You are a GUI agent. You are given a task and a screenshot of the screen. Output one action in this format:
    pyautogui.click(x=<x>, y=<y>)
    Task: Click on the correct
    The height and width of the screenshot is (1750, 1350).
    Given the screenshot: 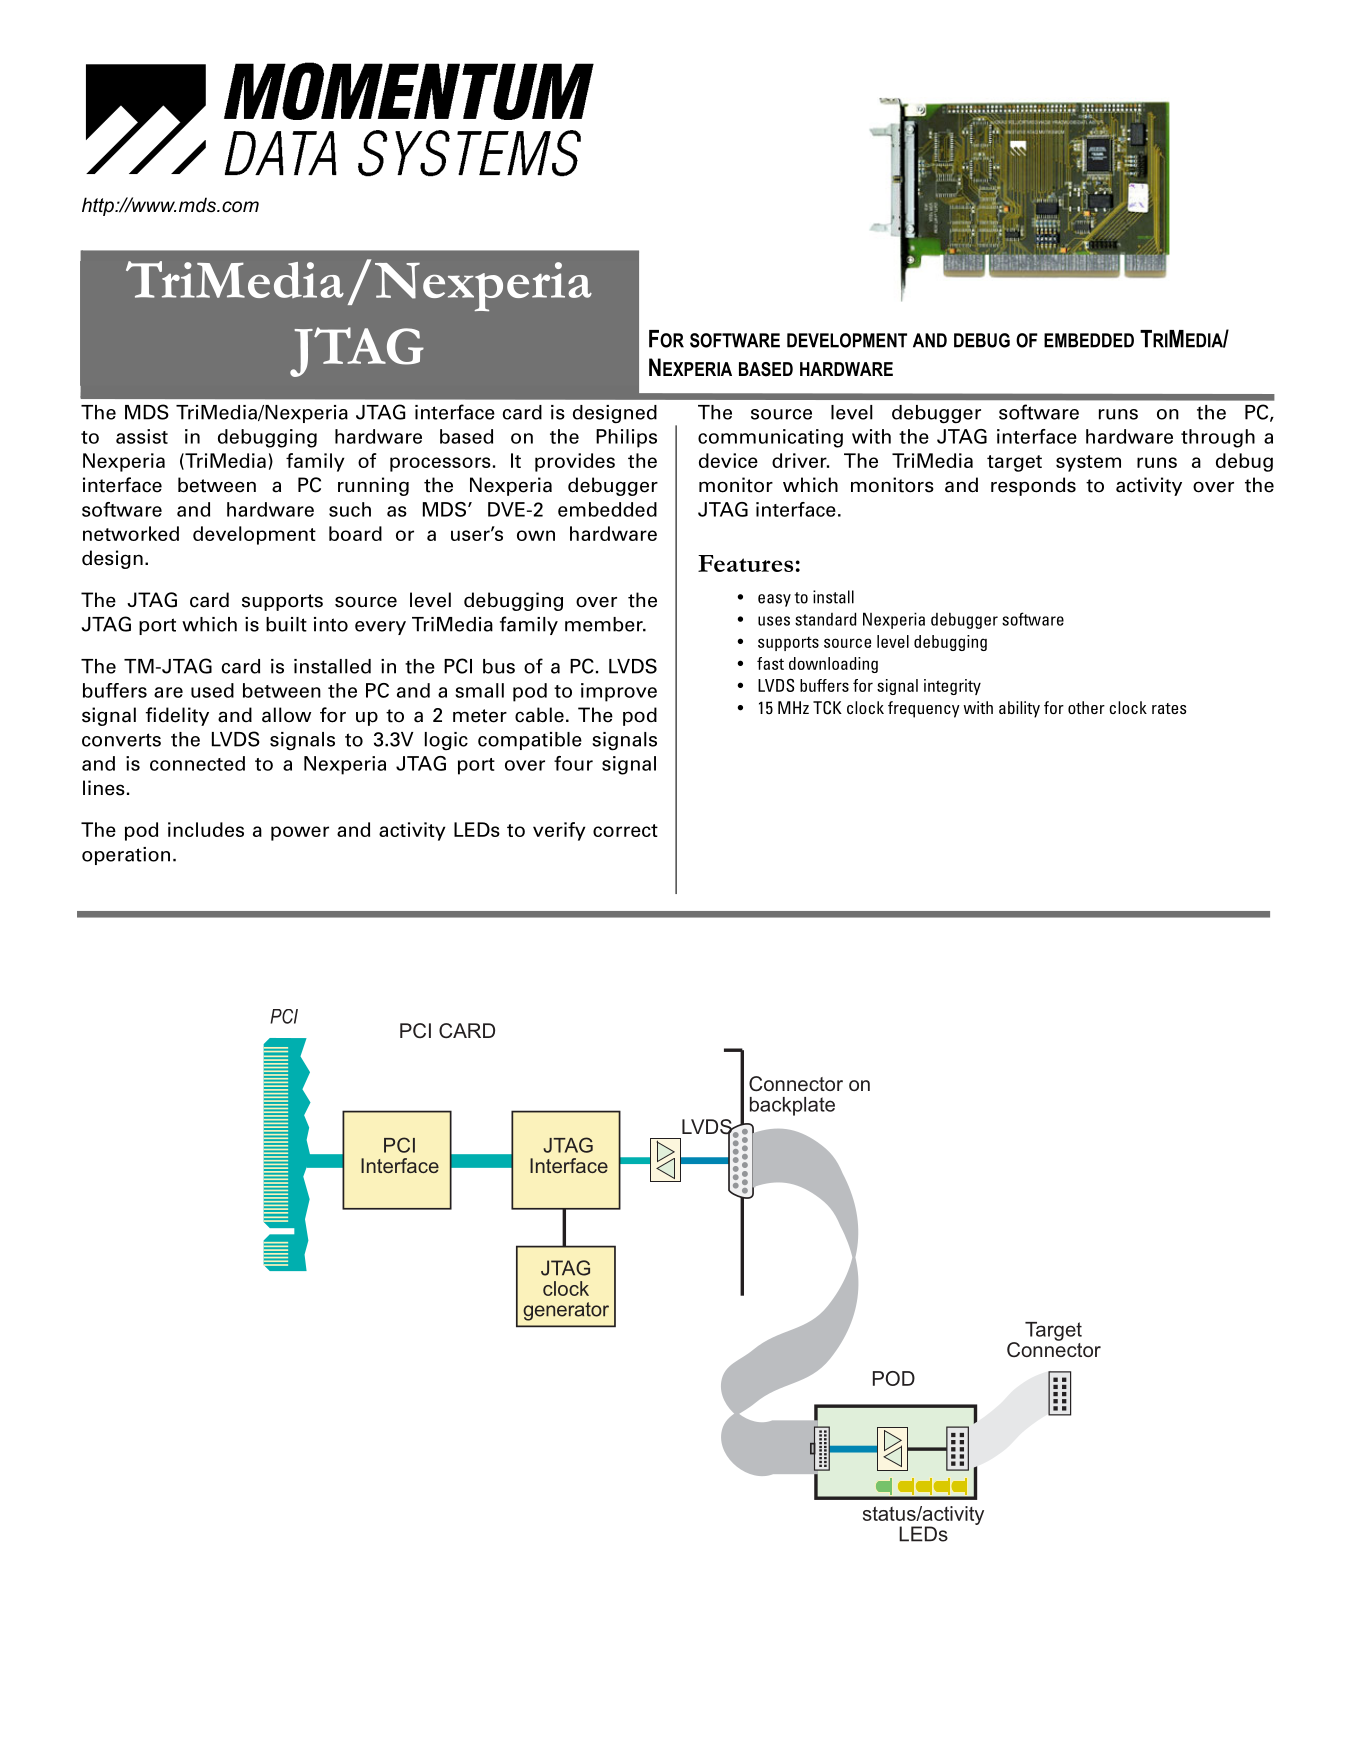 What is the action you would take?
    pyautogui.click(x=625, y=830)
